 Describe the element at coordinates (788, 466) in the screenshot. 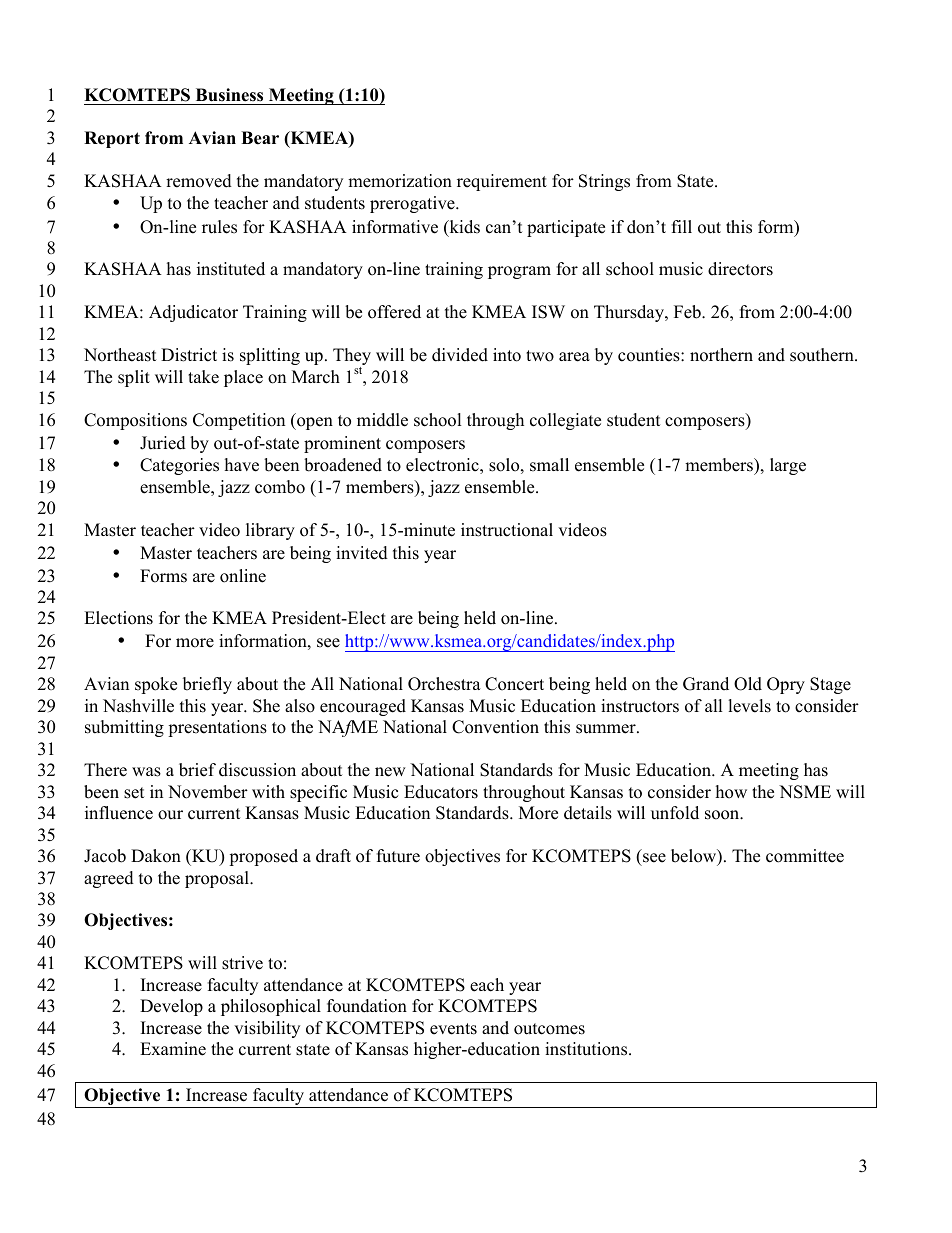

I see `large` at that location.
